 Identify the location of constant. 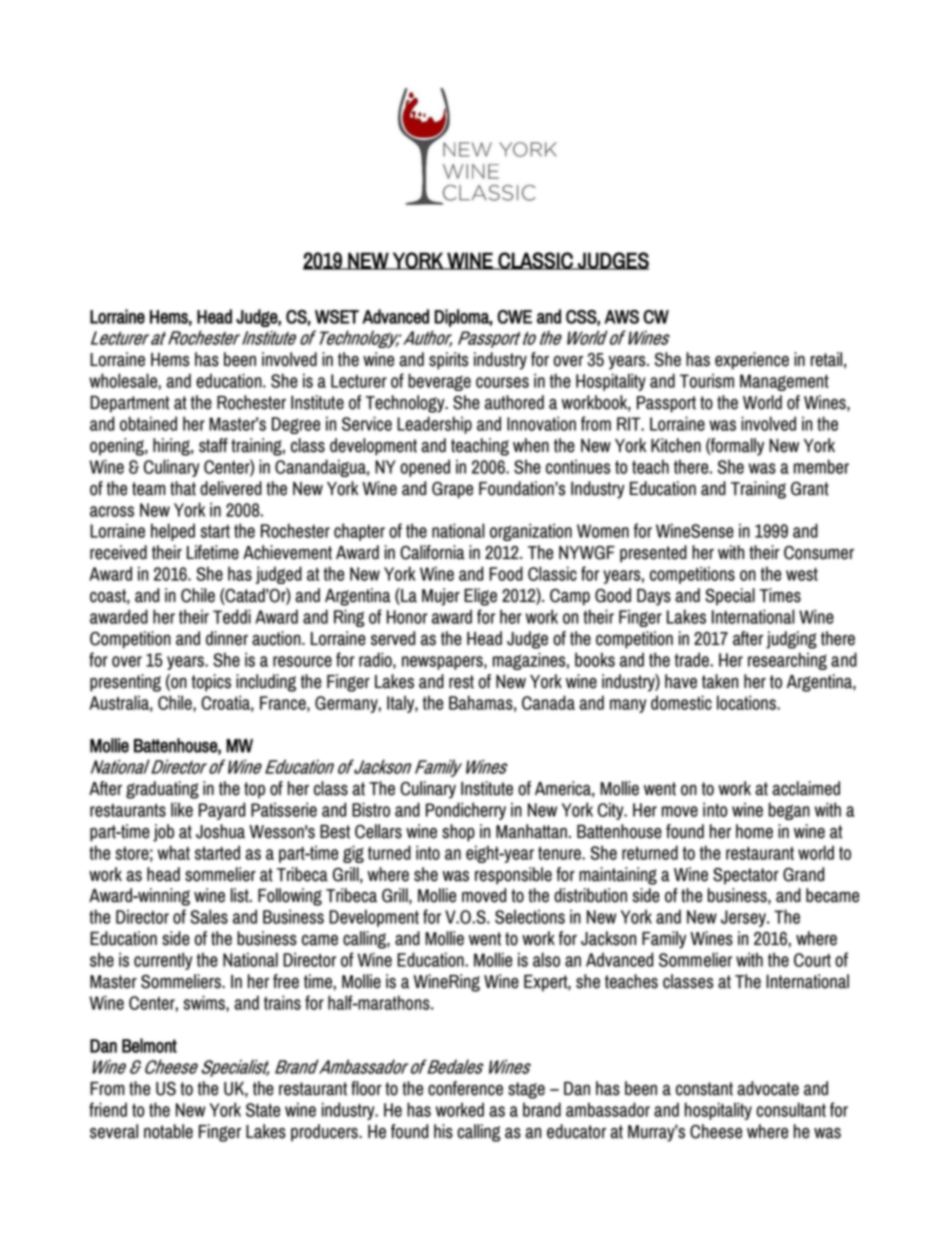
(704, 1089).
